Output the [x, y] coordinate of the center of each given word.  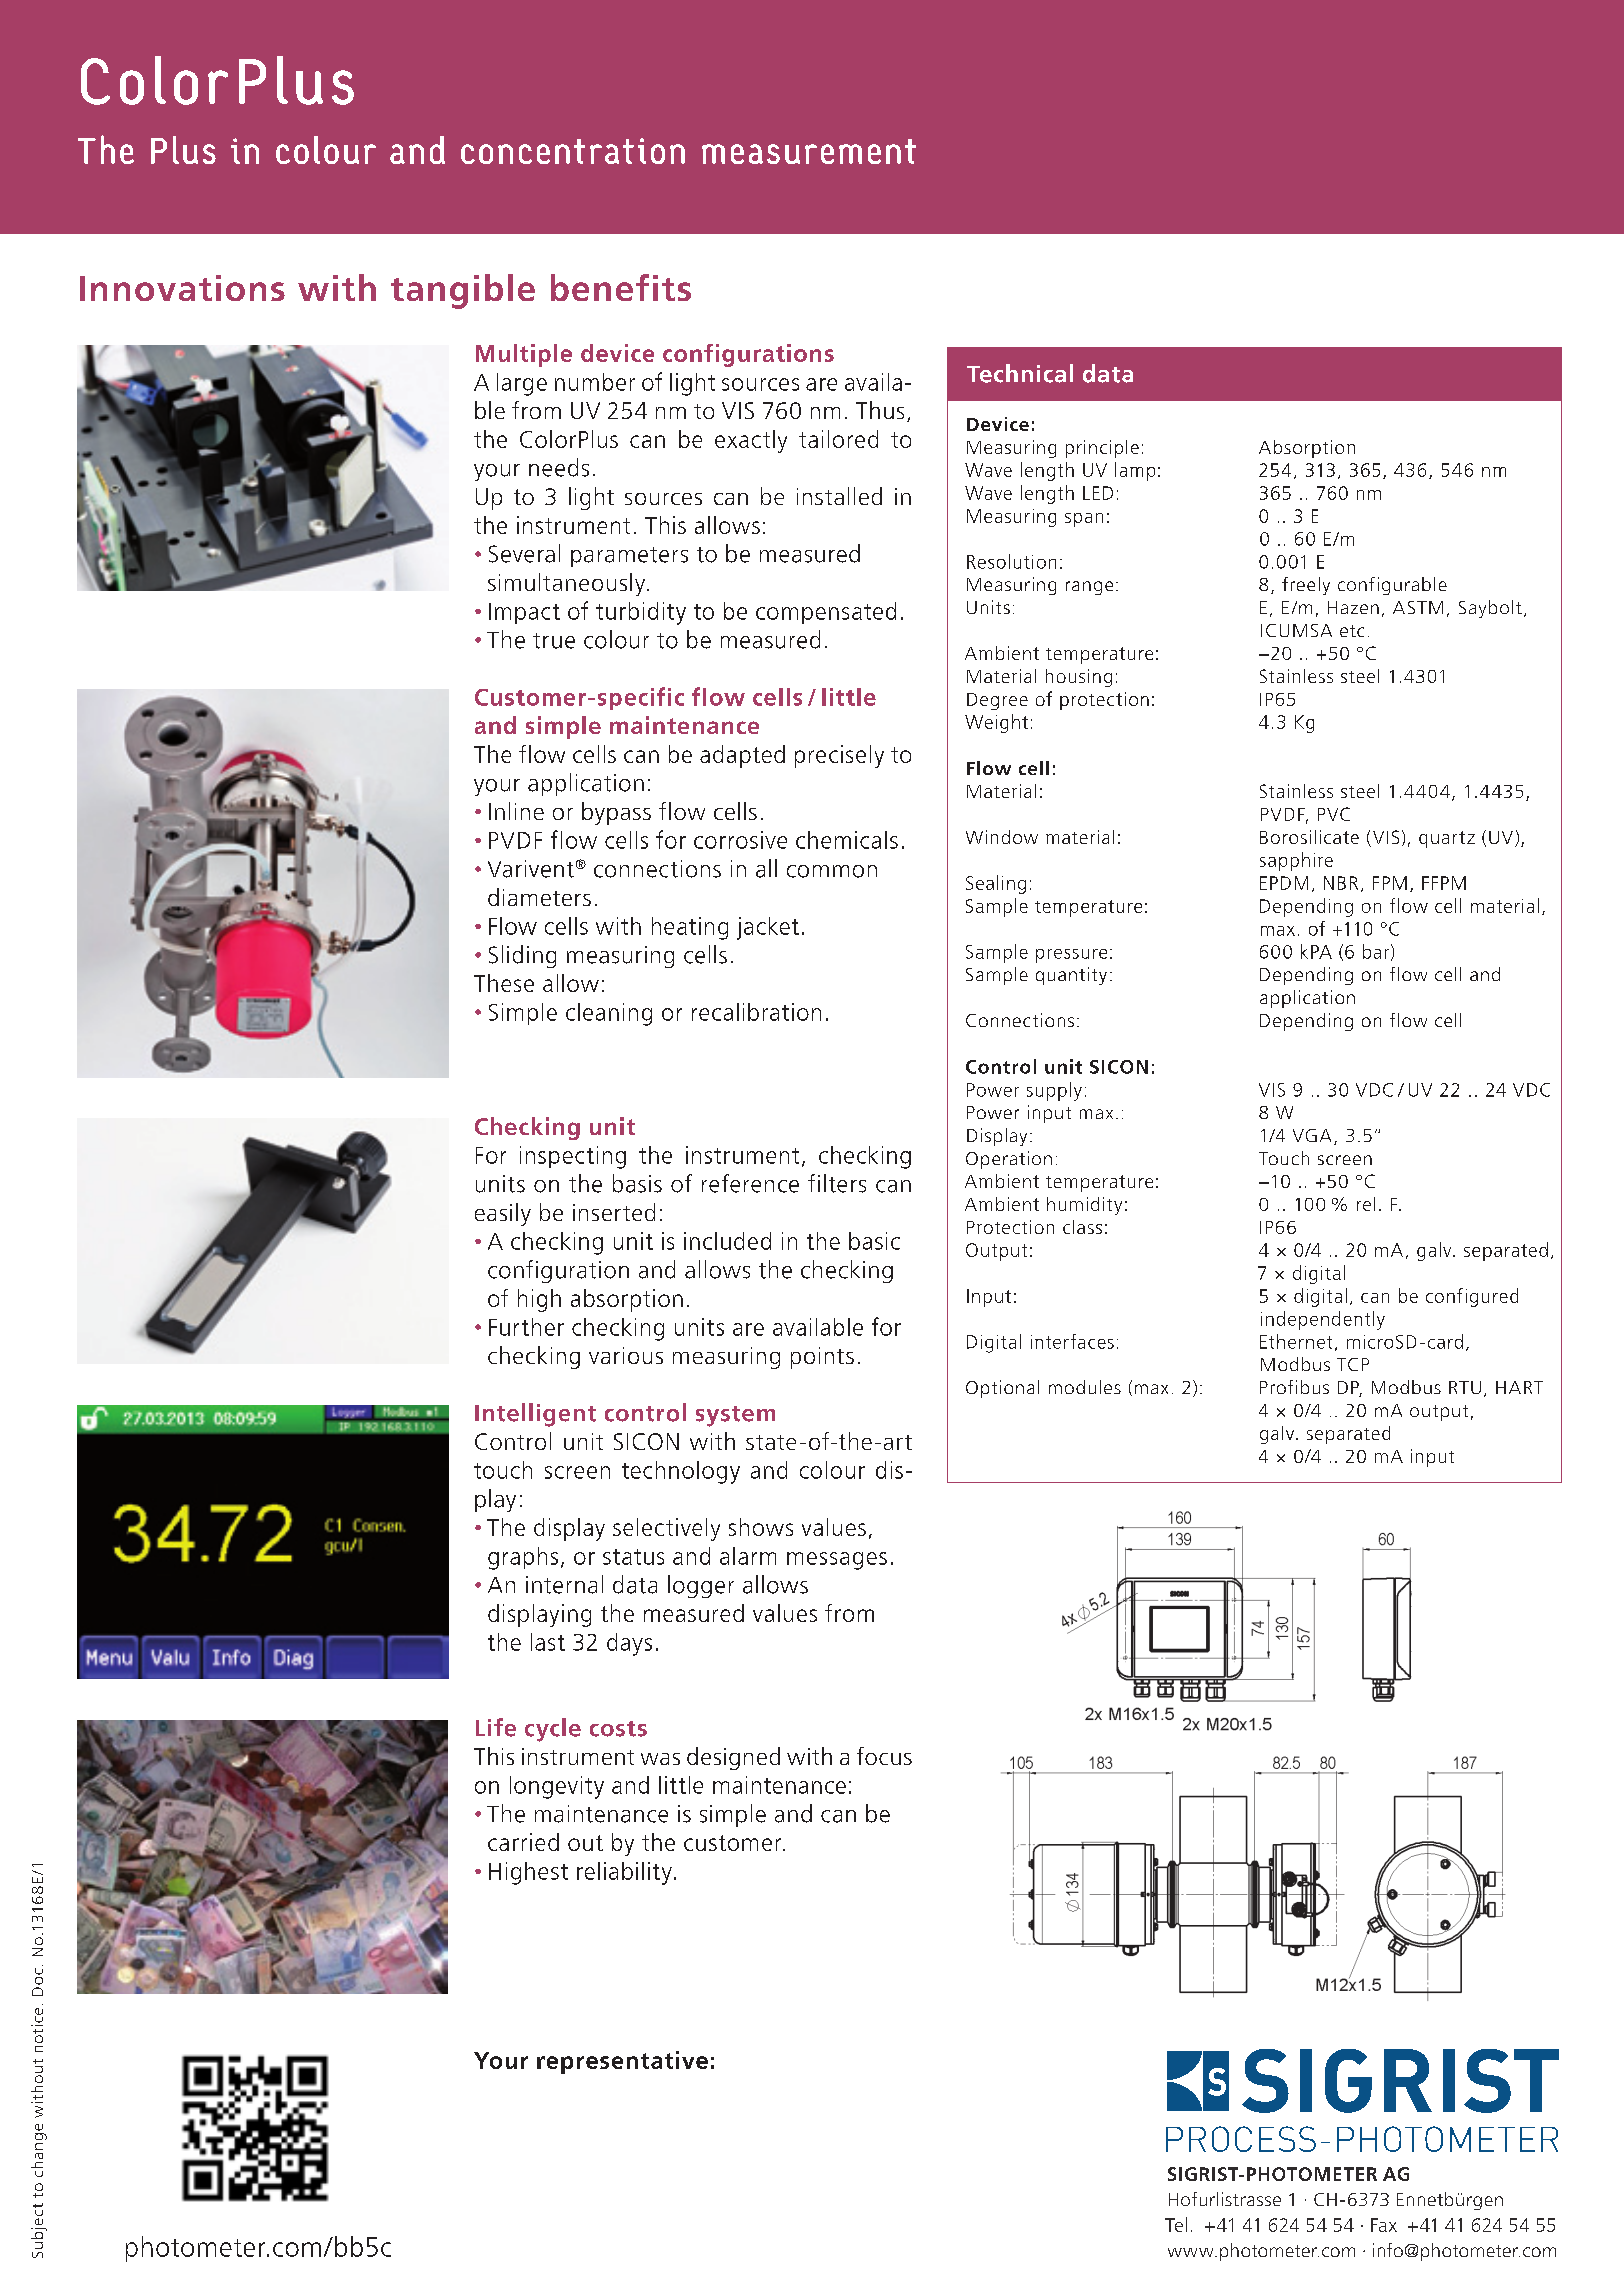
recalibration [756, 1012]
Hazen [1353, 607]
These [504, 983]
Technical [1020, 373]
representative [622, 2062]
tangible [463, 291]
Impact [524, 613]
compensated [826, 613]
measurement [809, 151]
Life [496, 1727]
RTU [1465, 1387]
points [822, 1358]
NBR [1341, 883]
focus [884, 1756]
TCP [1353, 1364]
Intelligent [535, 1415]
